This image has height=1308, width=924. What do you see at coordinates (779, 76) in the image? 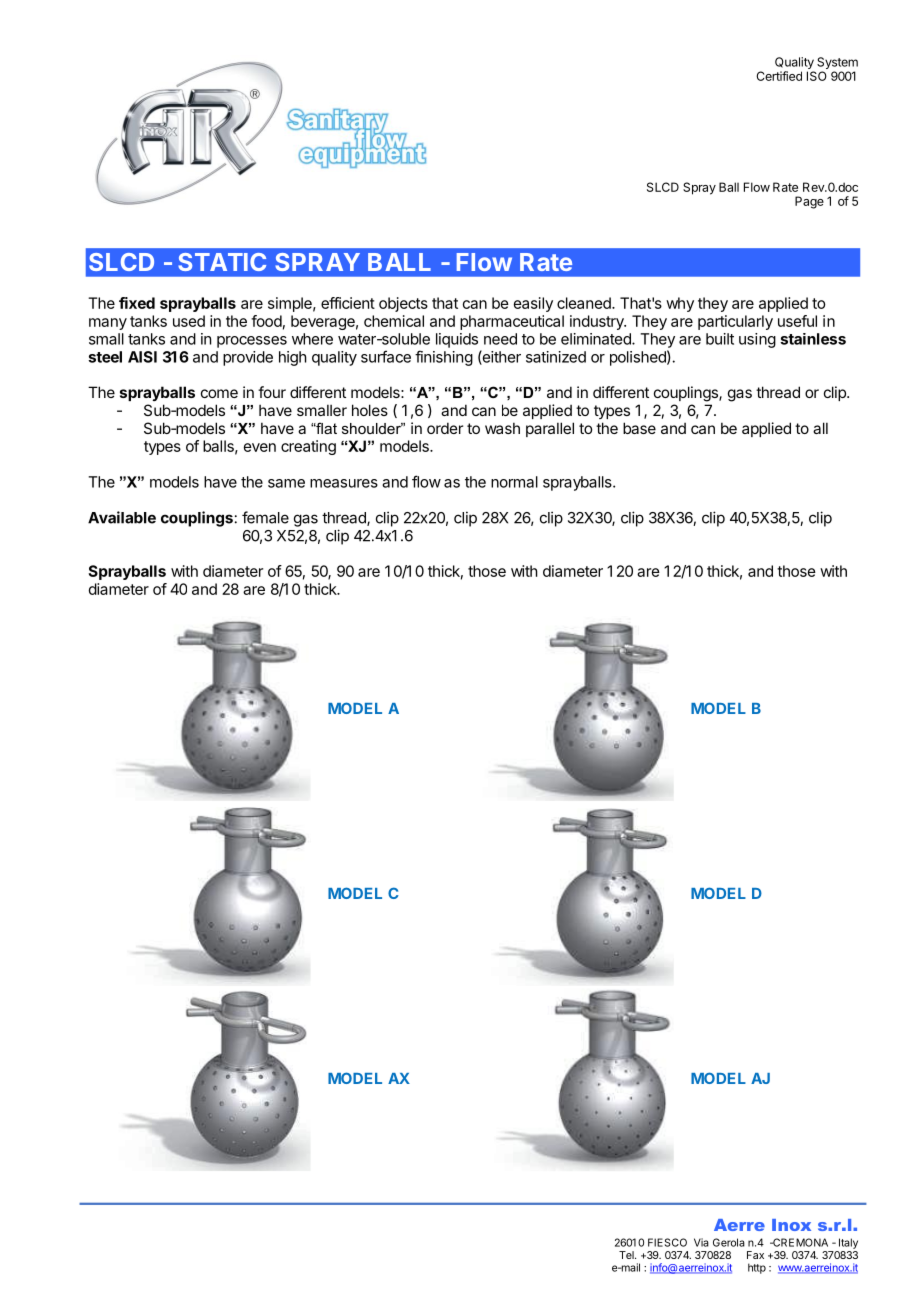
I see `Certified` at bounding box center [779, 76].
